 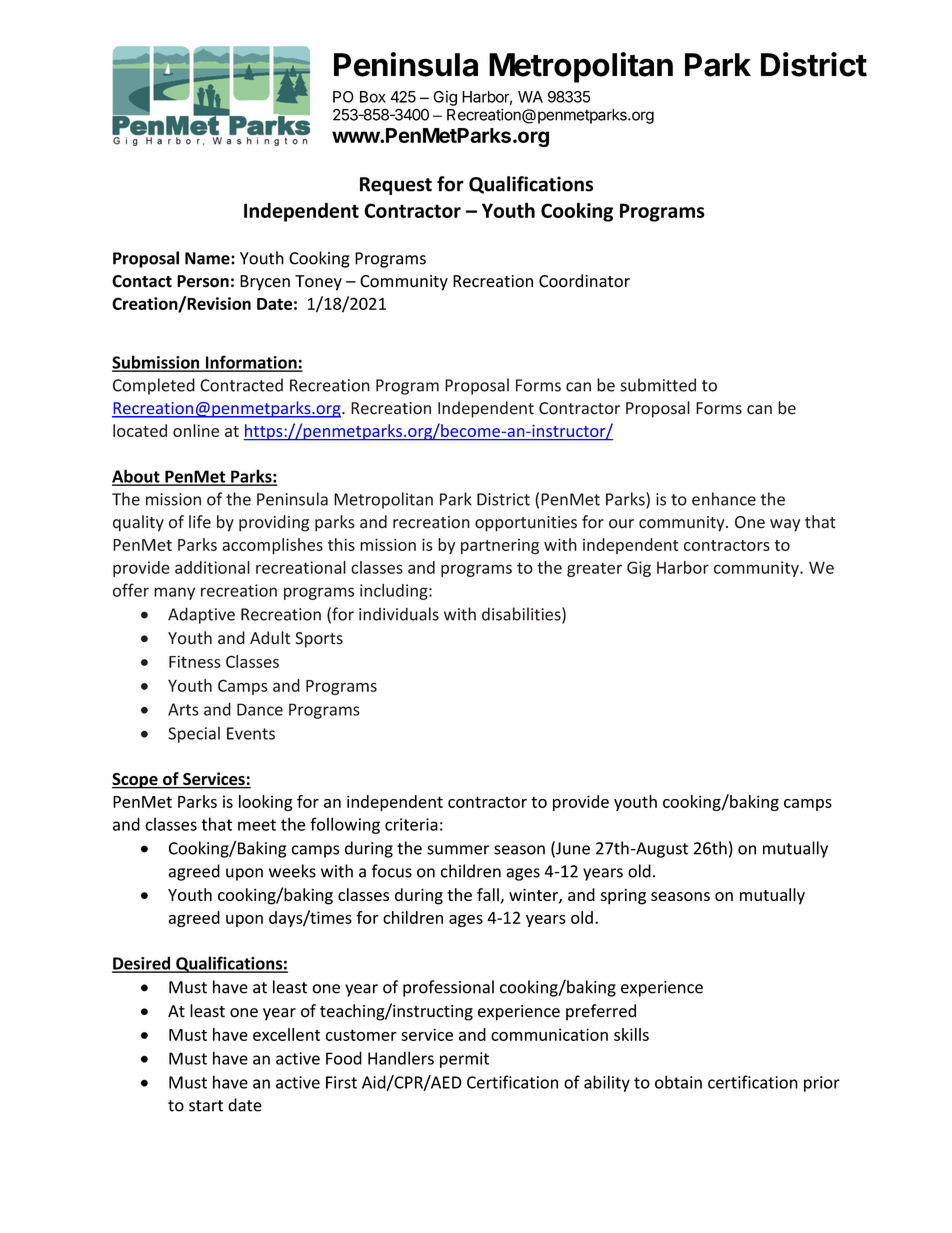 What do you see at coordinates (399, 614) in the screenshot?
I see `individuals` at bounding box center [399, 614].
